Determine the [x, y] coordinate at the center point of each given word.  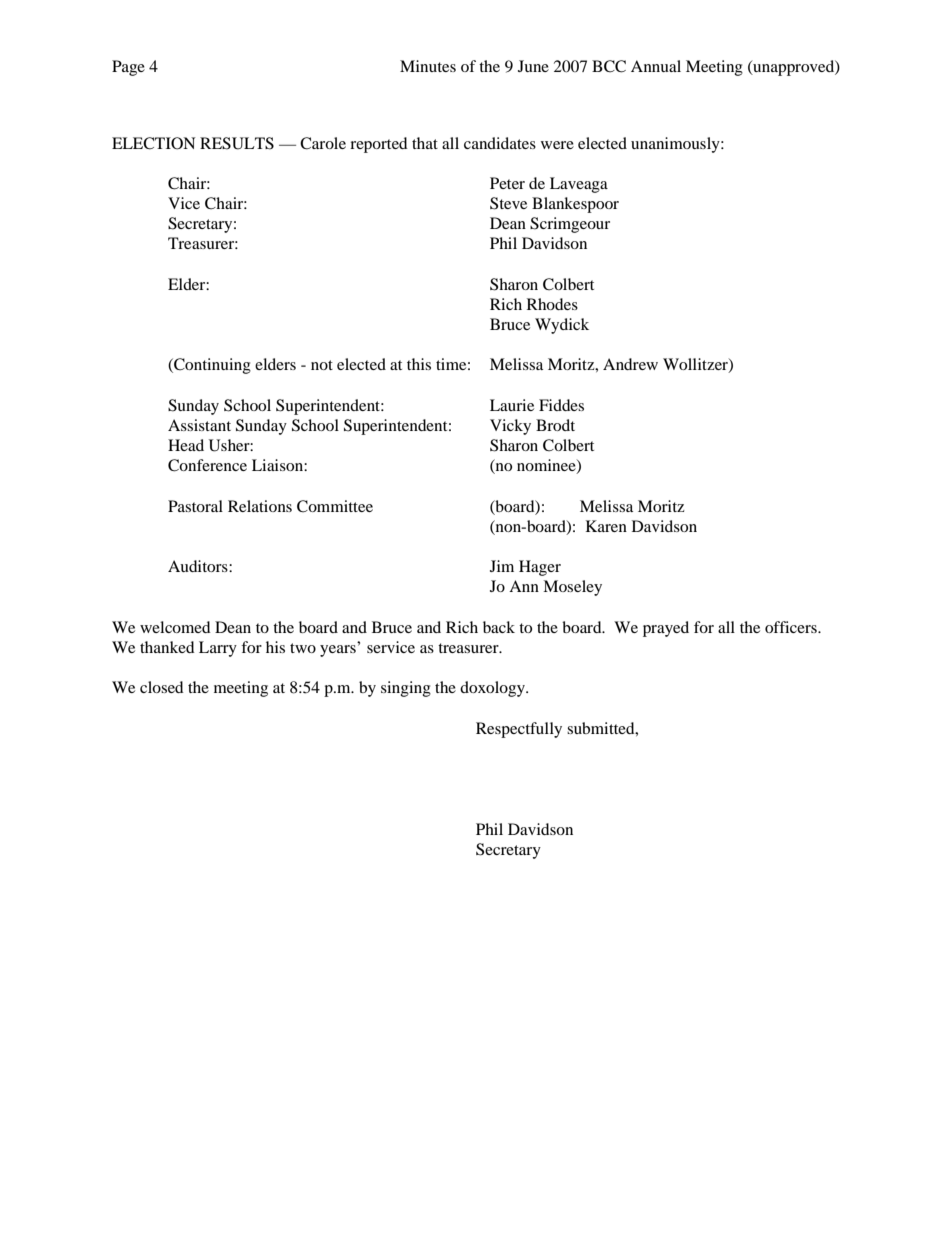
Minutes [428, 66]
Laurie [512, 405]
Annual [656, 66]
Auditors [199, 566]
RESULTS [237, 143]
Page [128, 68]
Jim [502, 566]
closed [162, 687]
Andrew [630, 364]
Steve [508, 203]
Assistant [199, 425]
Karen [606, 526]
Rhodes [552, 304]
